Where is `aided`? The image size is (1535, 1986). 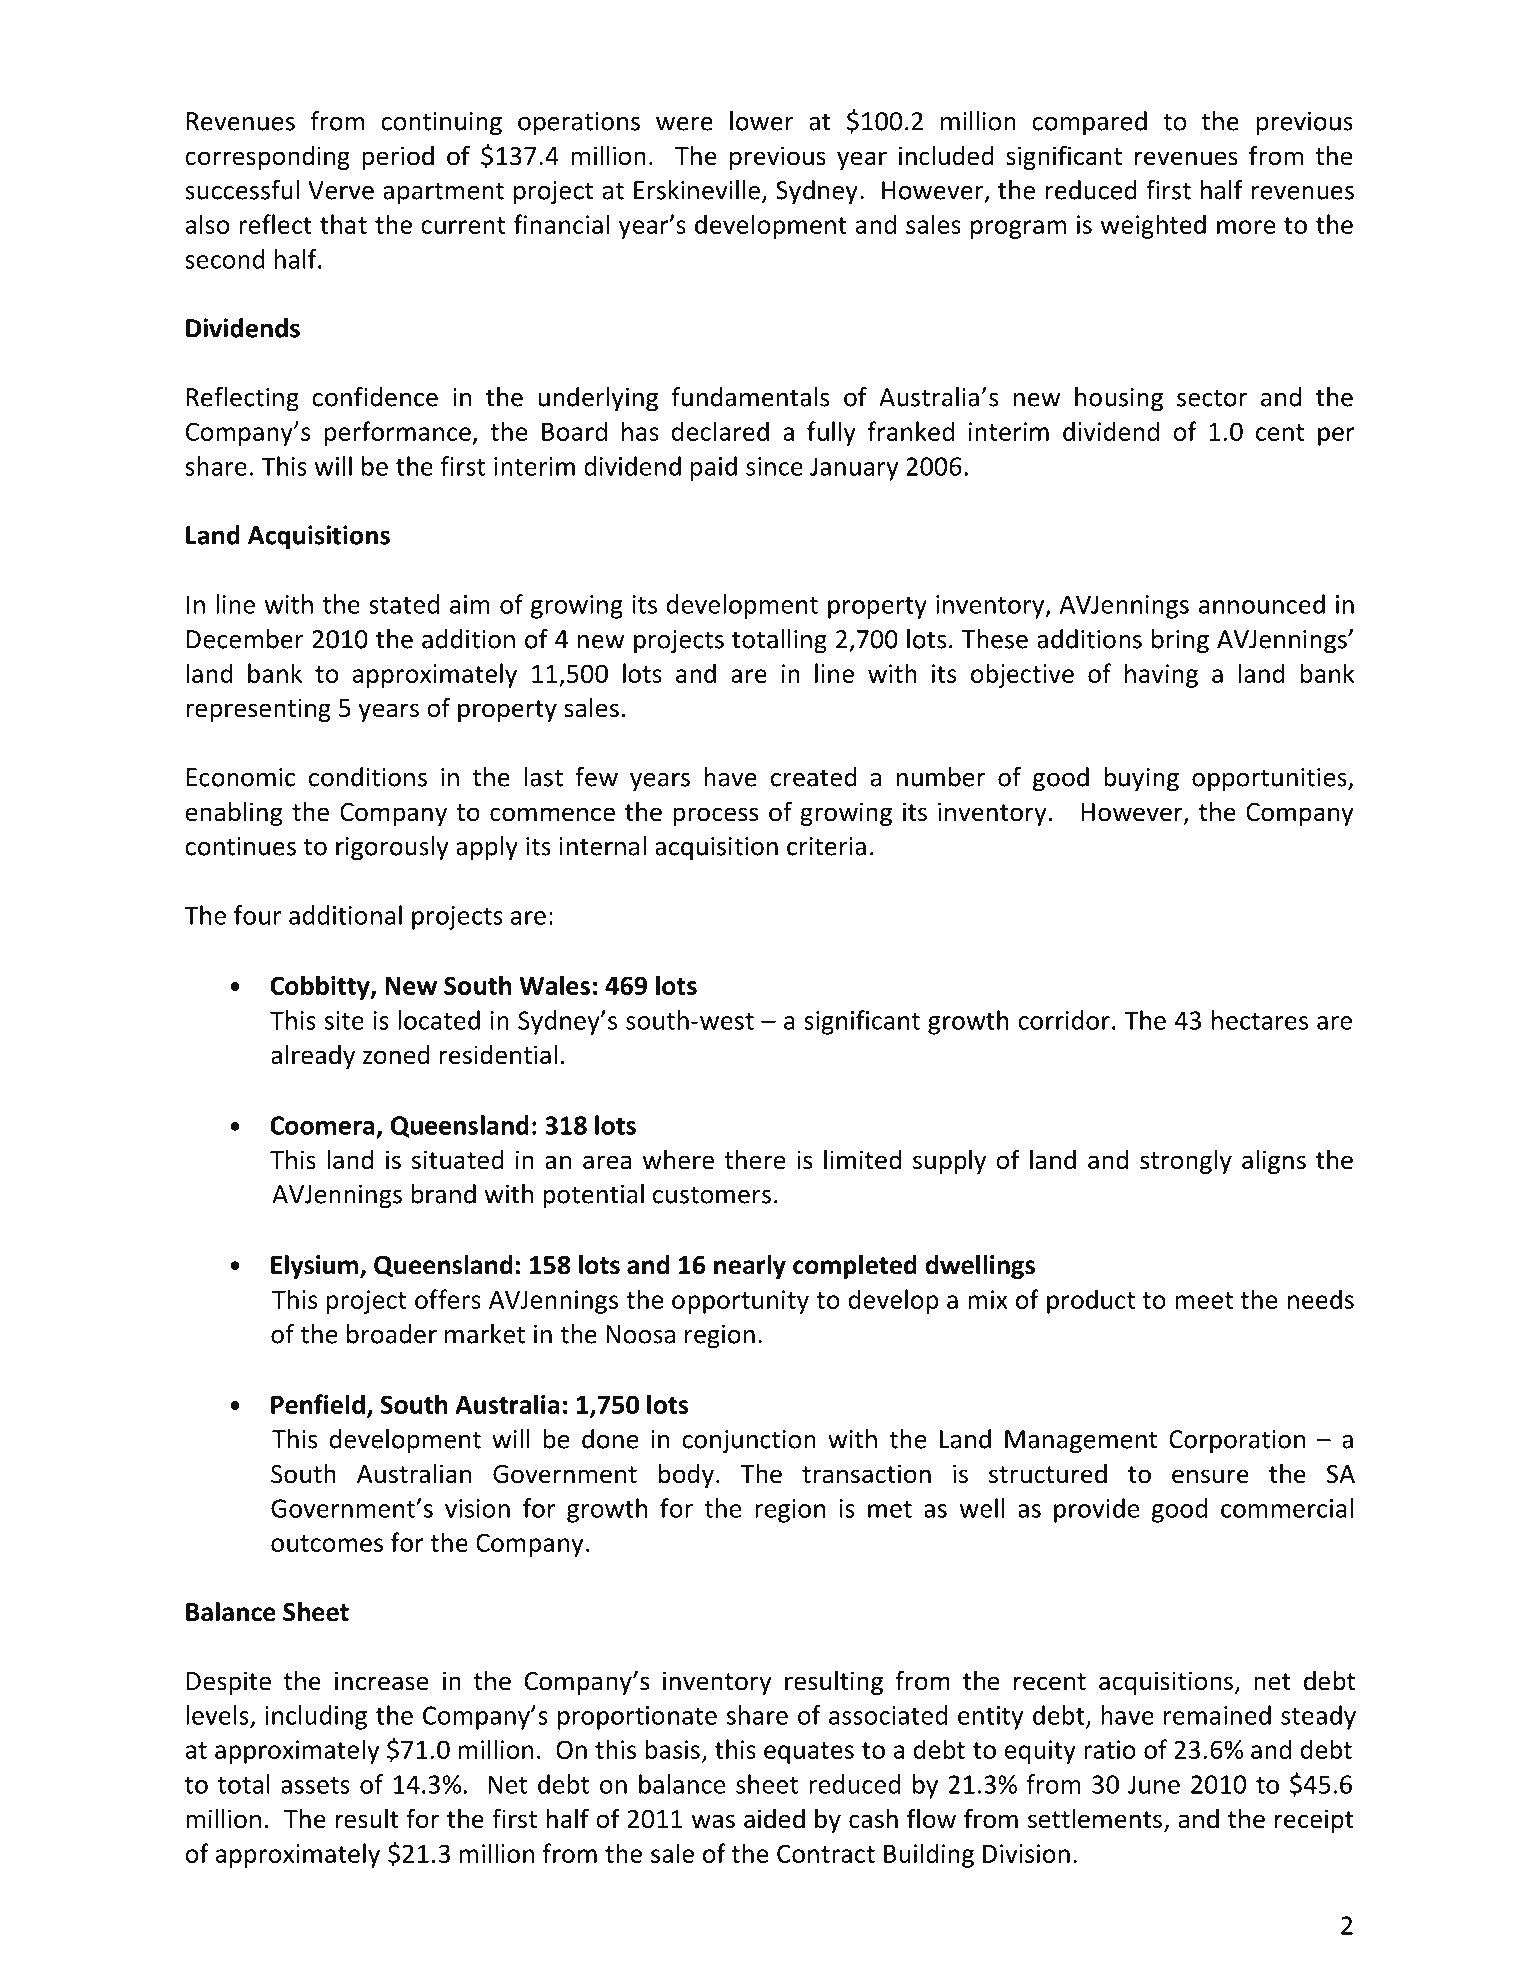
aided is located at coordinates (774, 1819).
